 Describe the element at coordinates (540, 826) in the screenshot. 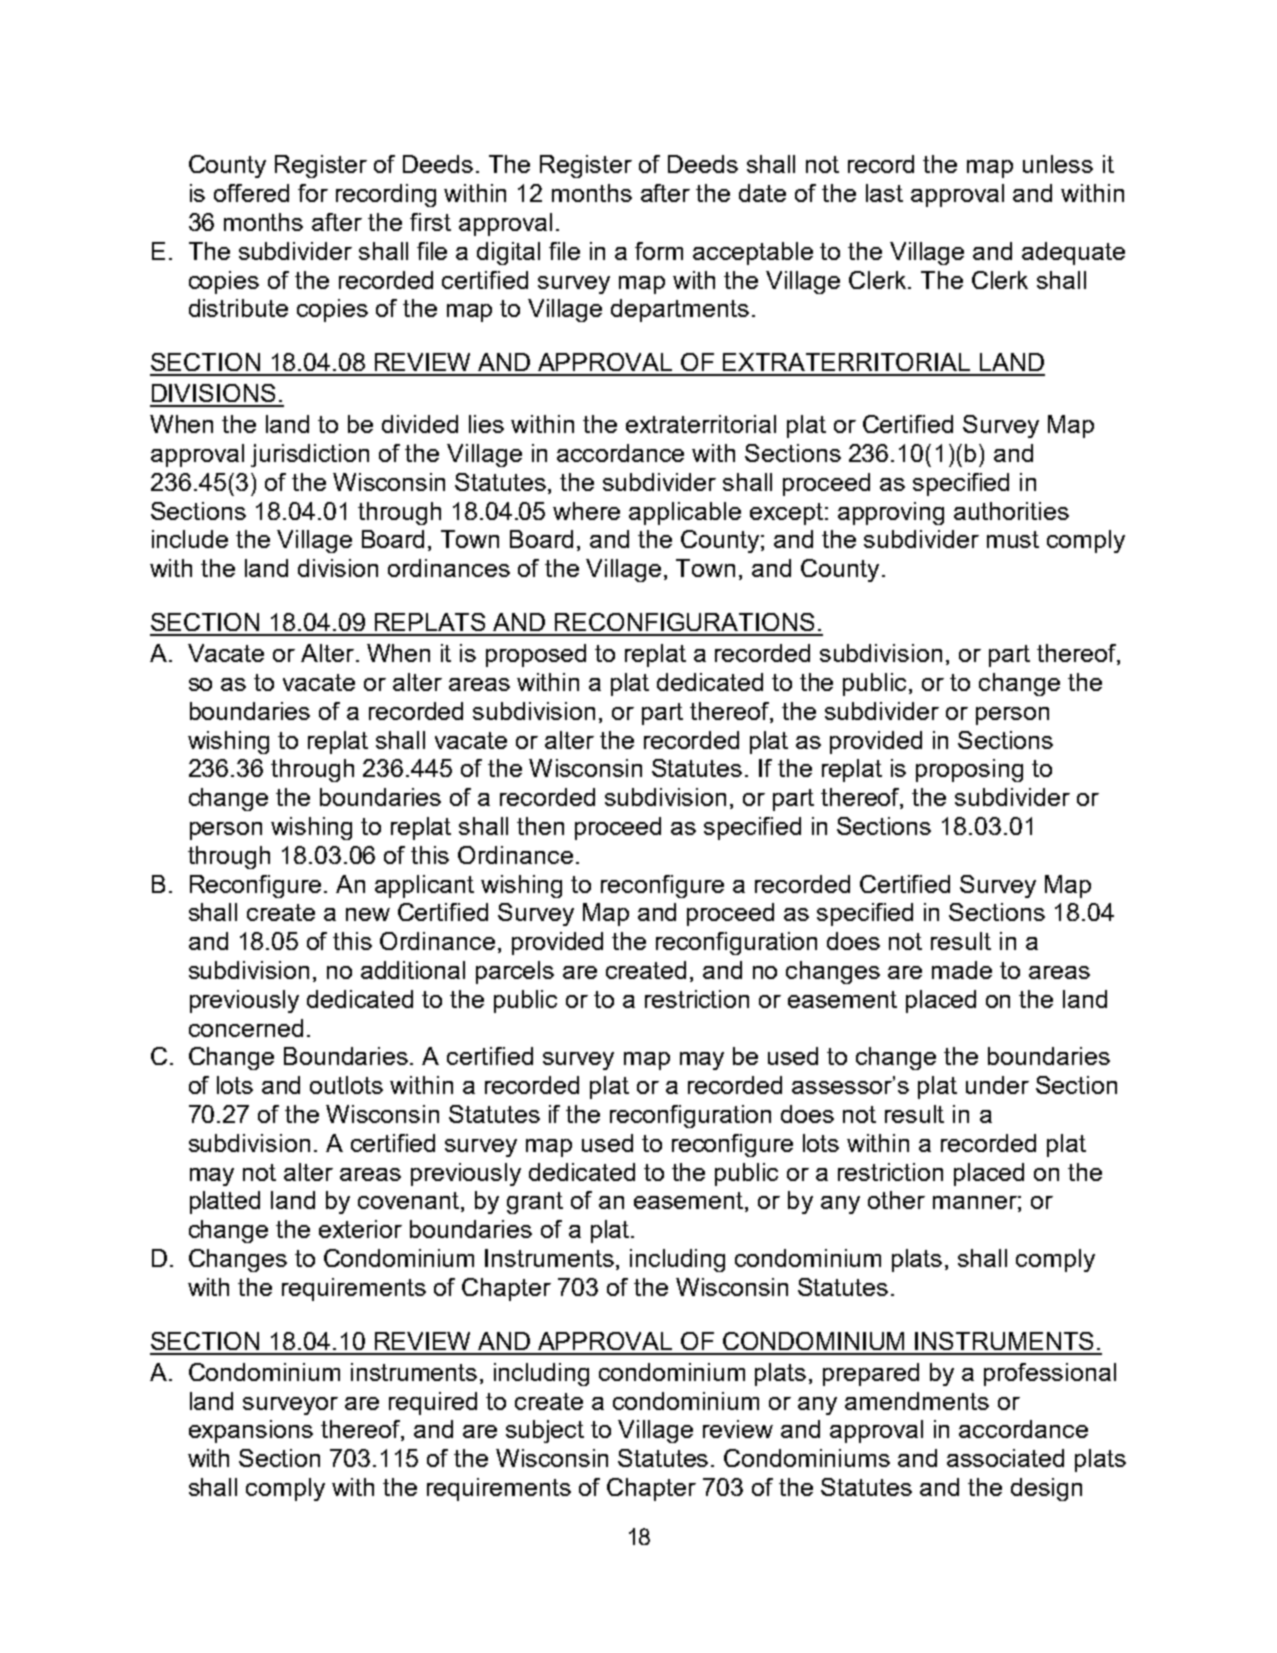

I see `then` at that location.
